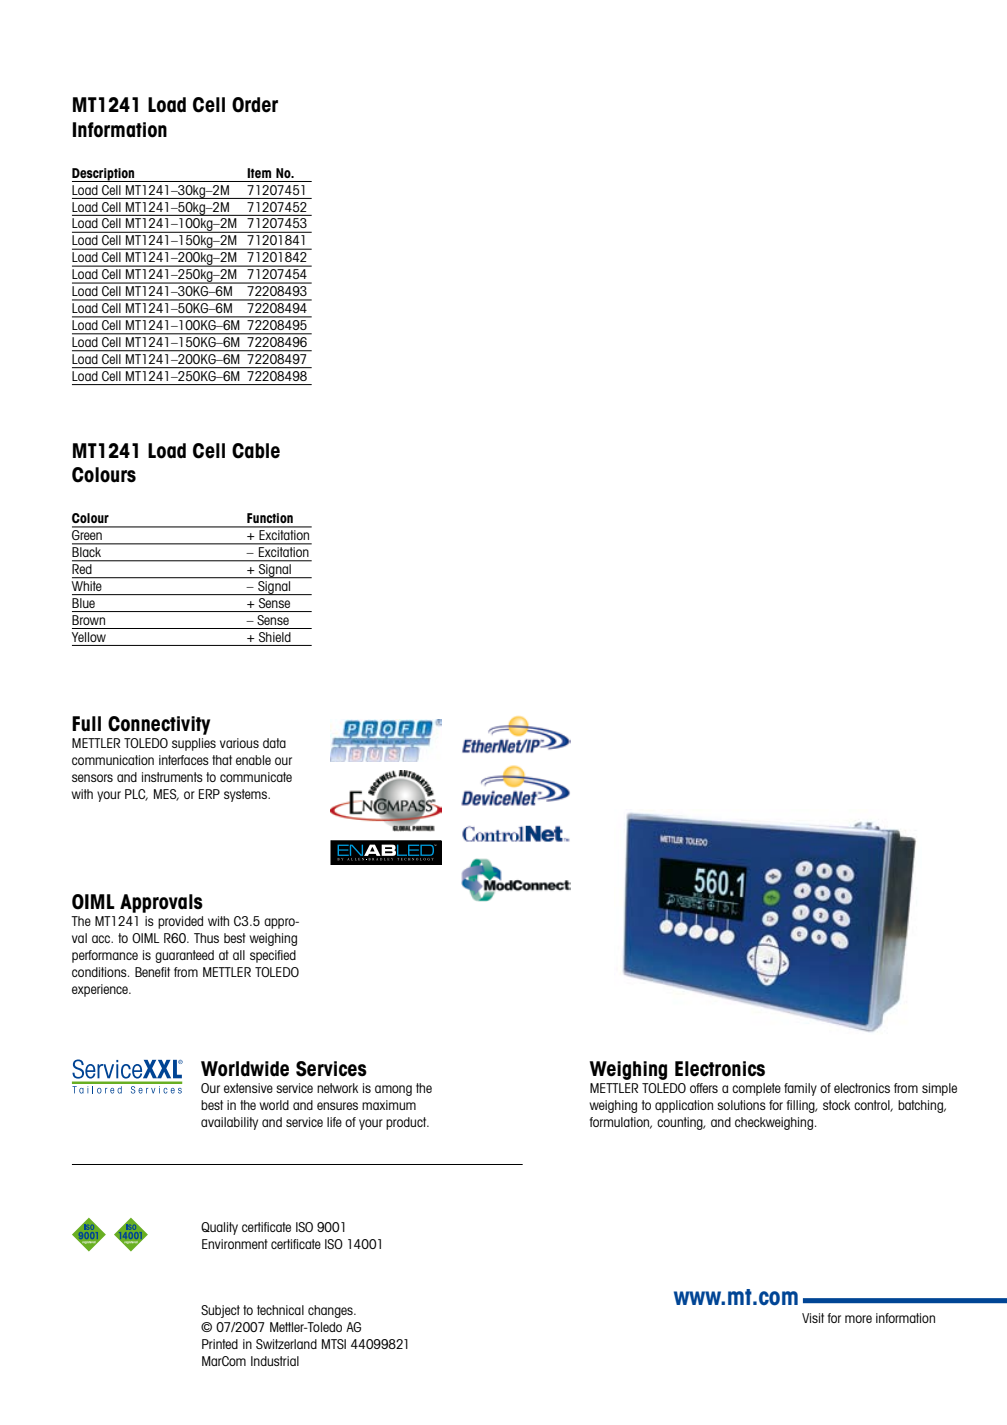  Describe the element at coordinates (256, 451) in the image. I see `Cable` at that location.
